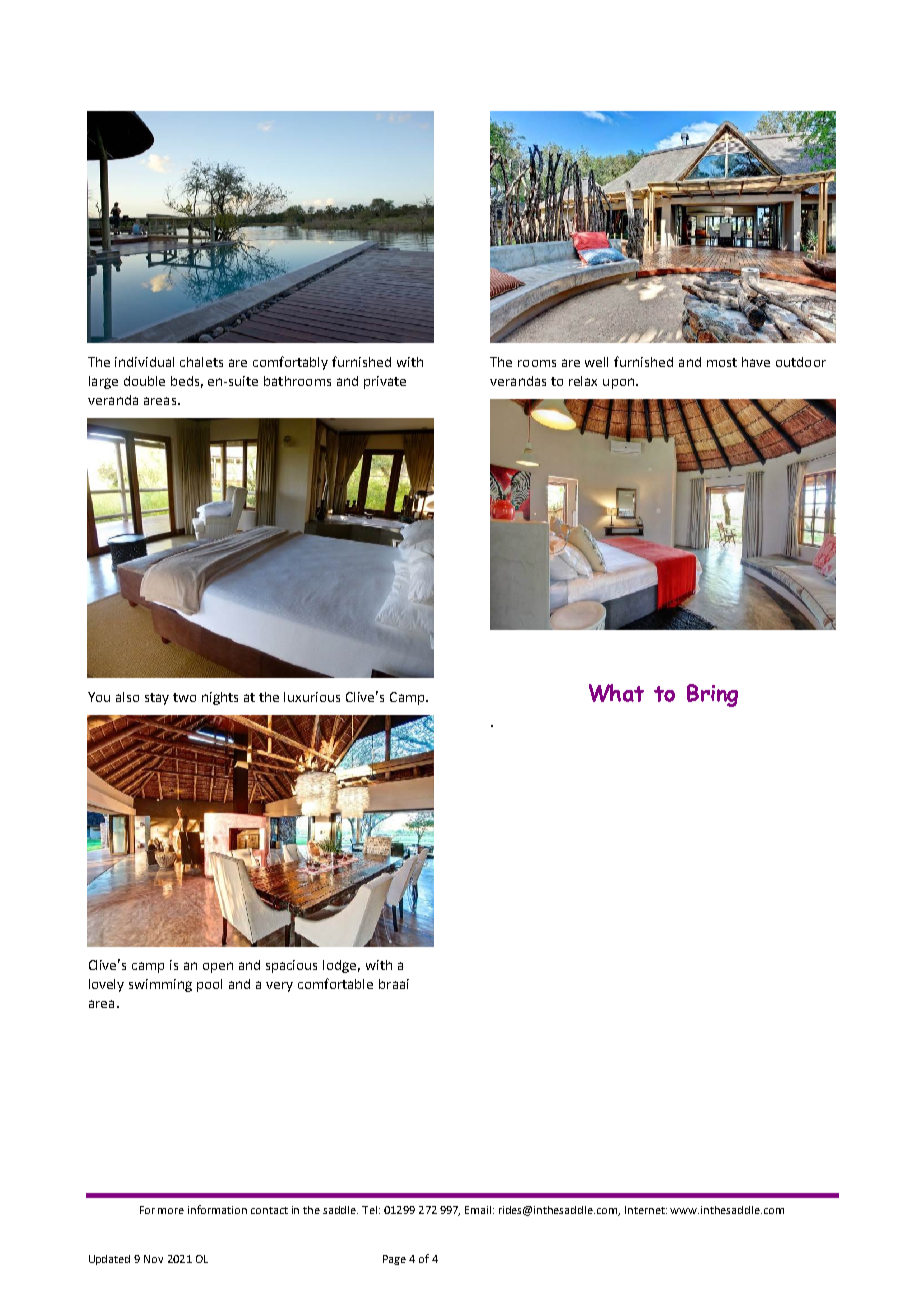  I want to click on most, so click(722, 362).
